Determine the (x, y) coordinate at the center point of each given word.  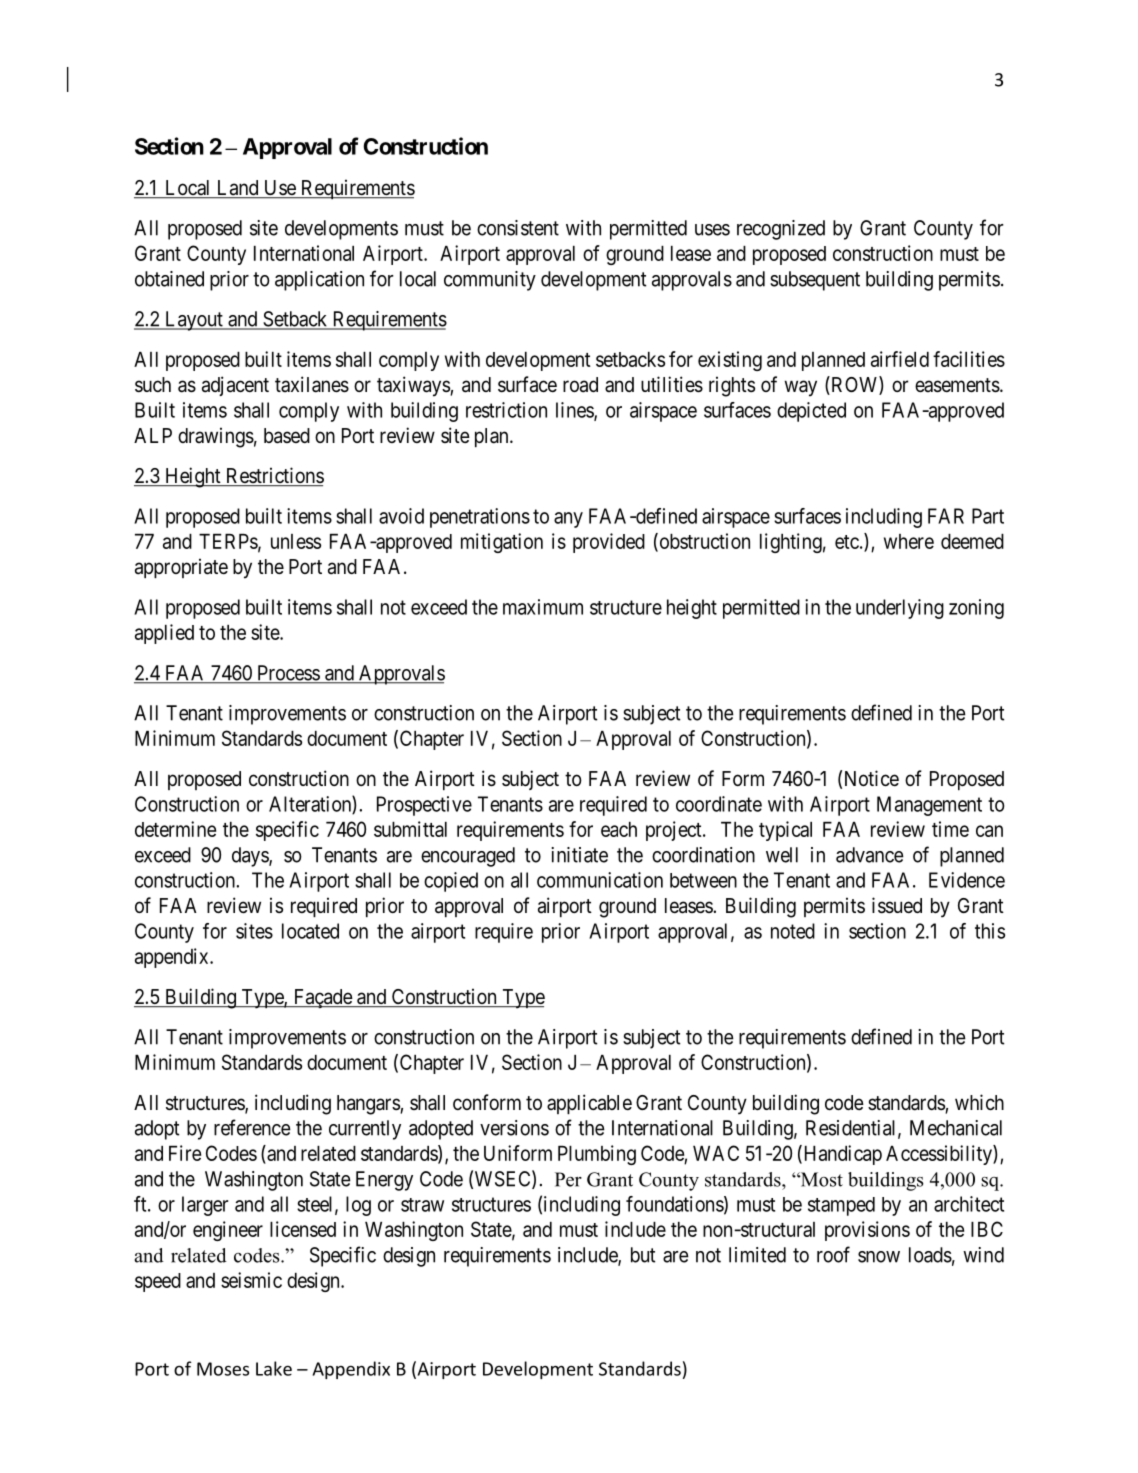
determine (175, 829)
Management (929, 806)
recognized (781, 230)
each (619, 829)
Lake (274, 1368)
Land (237, 189)
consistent (518, 228)
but (643, 1255)
